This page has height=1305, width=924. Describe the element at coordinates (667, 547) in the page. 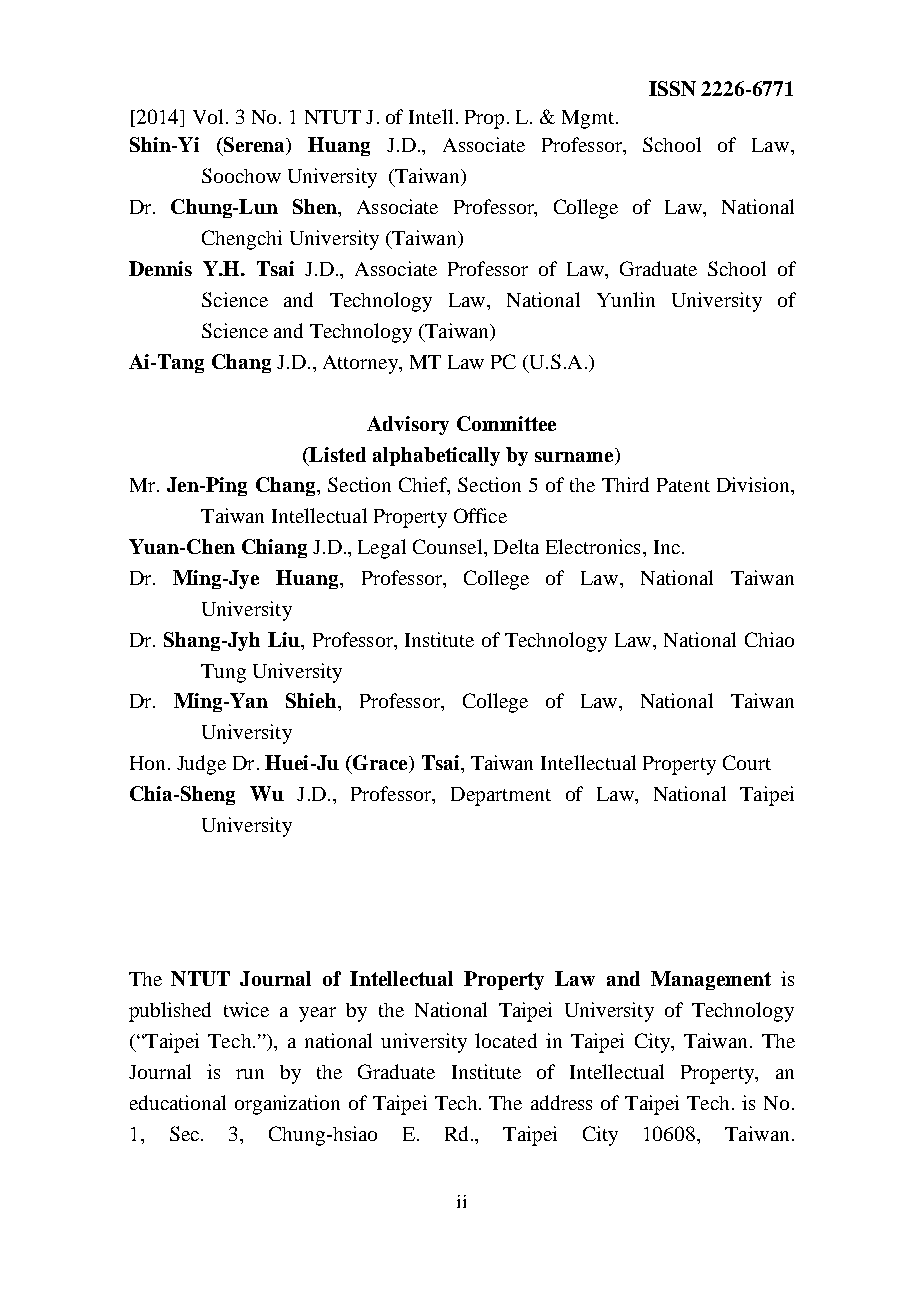

I see `Inc` at that location.
